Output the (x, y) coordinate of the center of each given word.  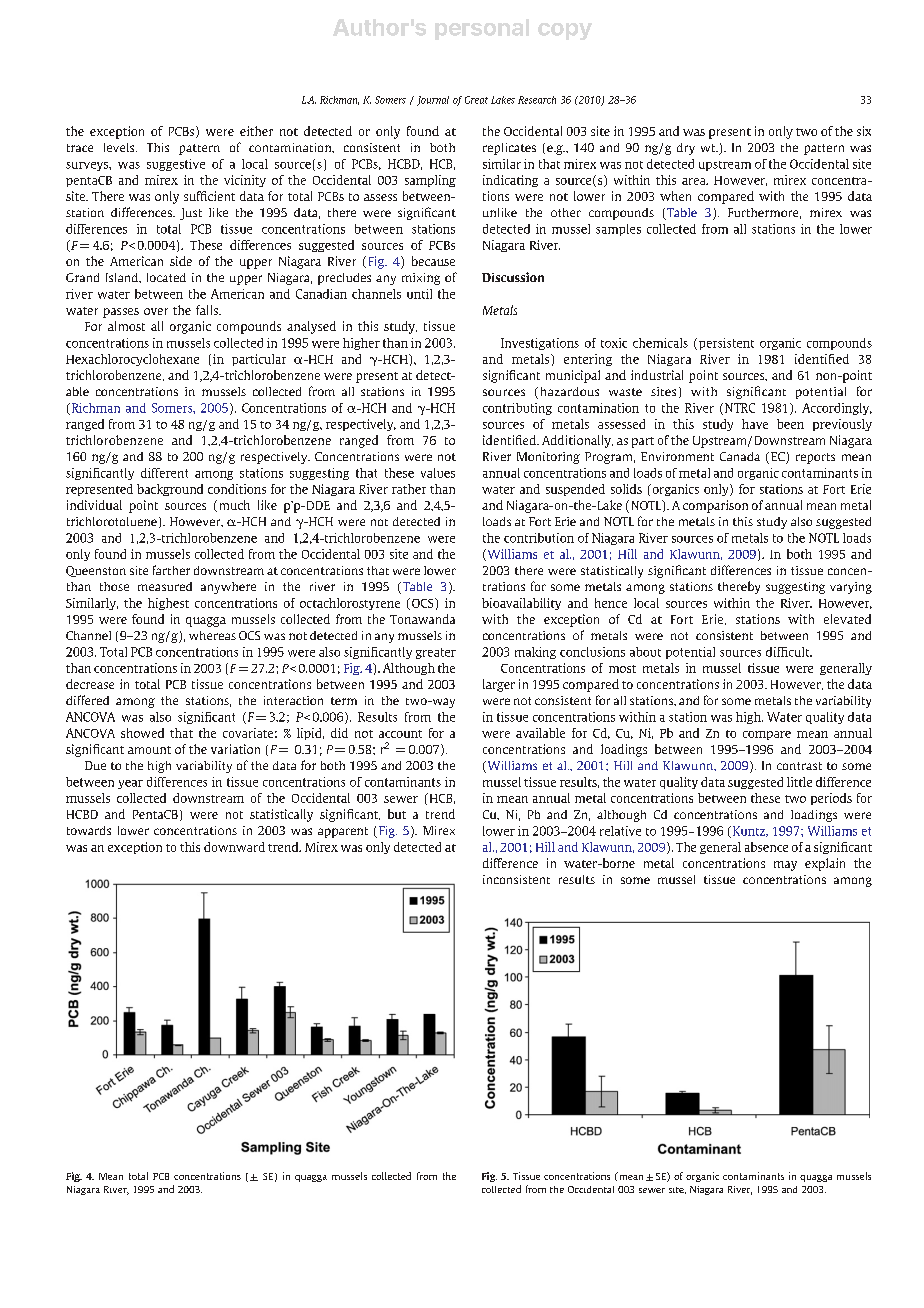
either (256, 131)
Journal (433, 101)
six (864, 131)
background (170, 490)
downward (234, 847)
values (438, 473)
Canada (740, 456)
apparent (343, 832)
